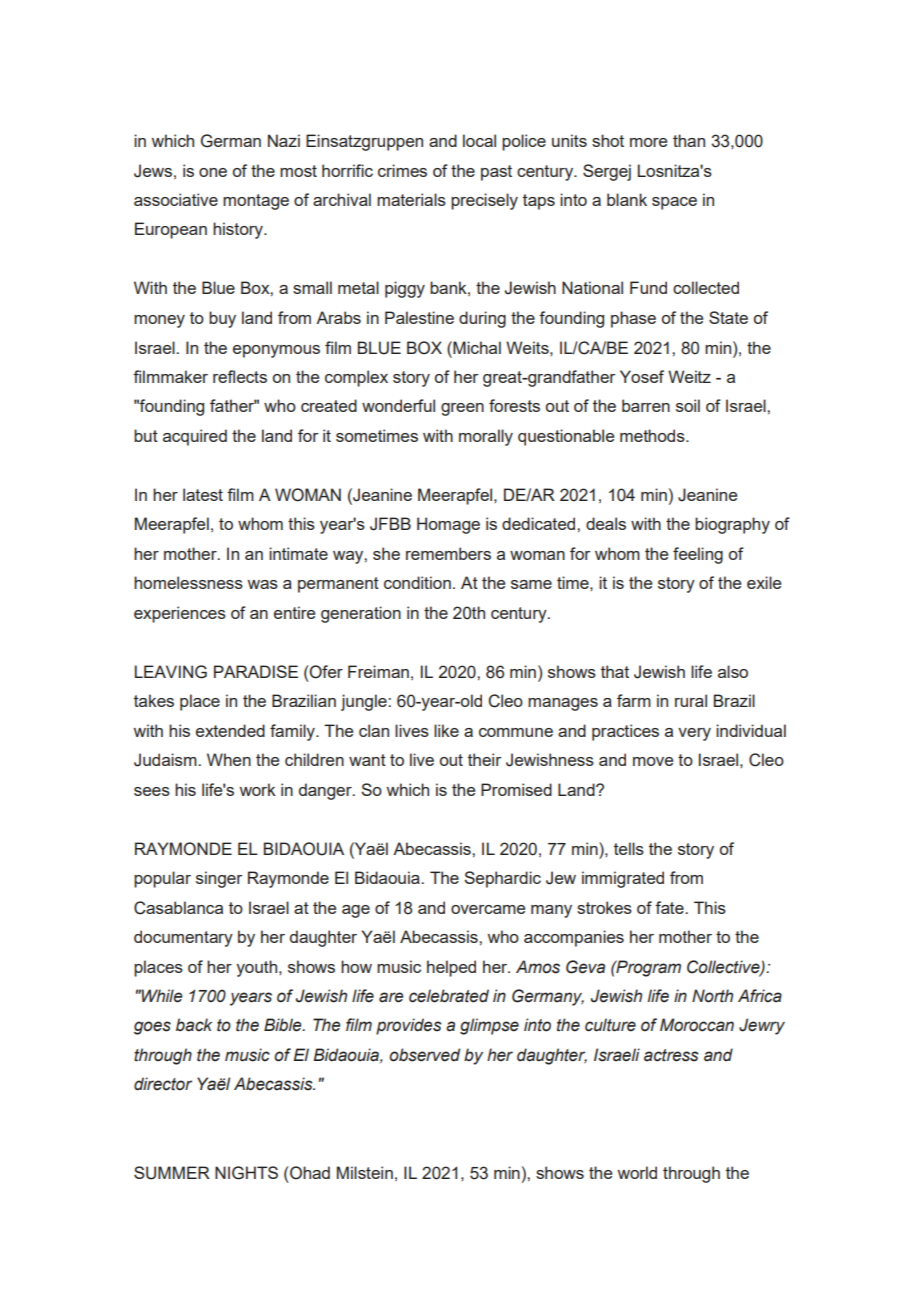 The height and width of the image is (1308, 924). I want to click on Milstein, so click(365, 1172).
